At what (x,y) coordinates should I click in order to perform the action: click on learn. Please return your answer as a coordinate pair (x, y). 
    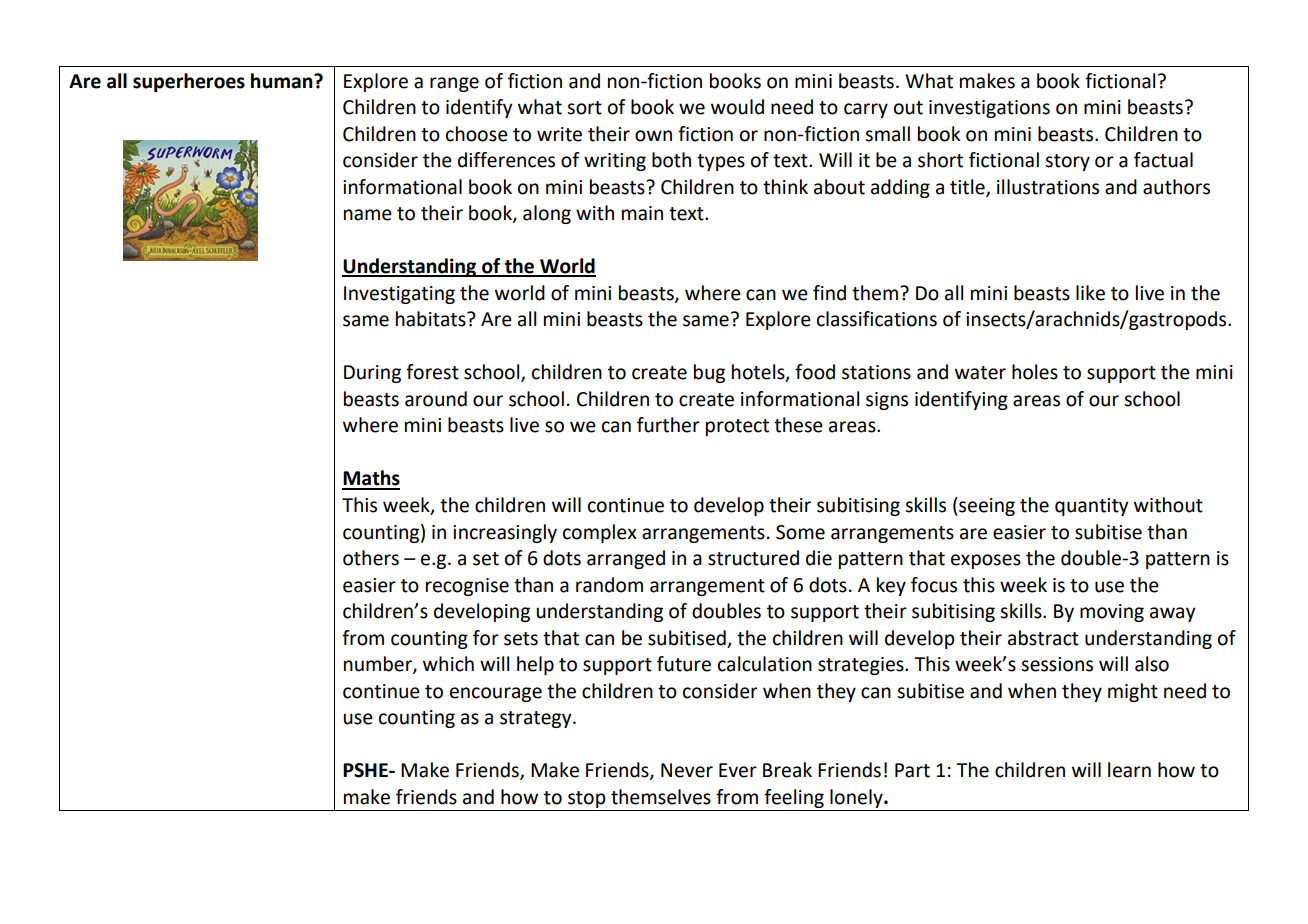
    Looking at the image, I should click on (1129, 770).
